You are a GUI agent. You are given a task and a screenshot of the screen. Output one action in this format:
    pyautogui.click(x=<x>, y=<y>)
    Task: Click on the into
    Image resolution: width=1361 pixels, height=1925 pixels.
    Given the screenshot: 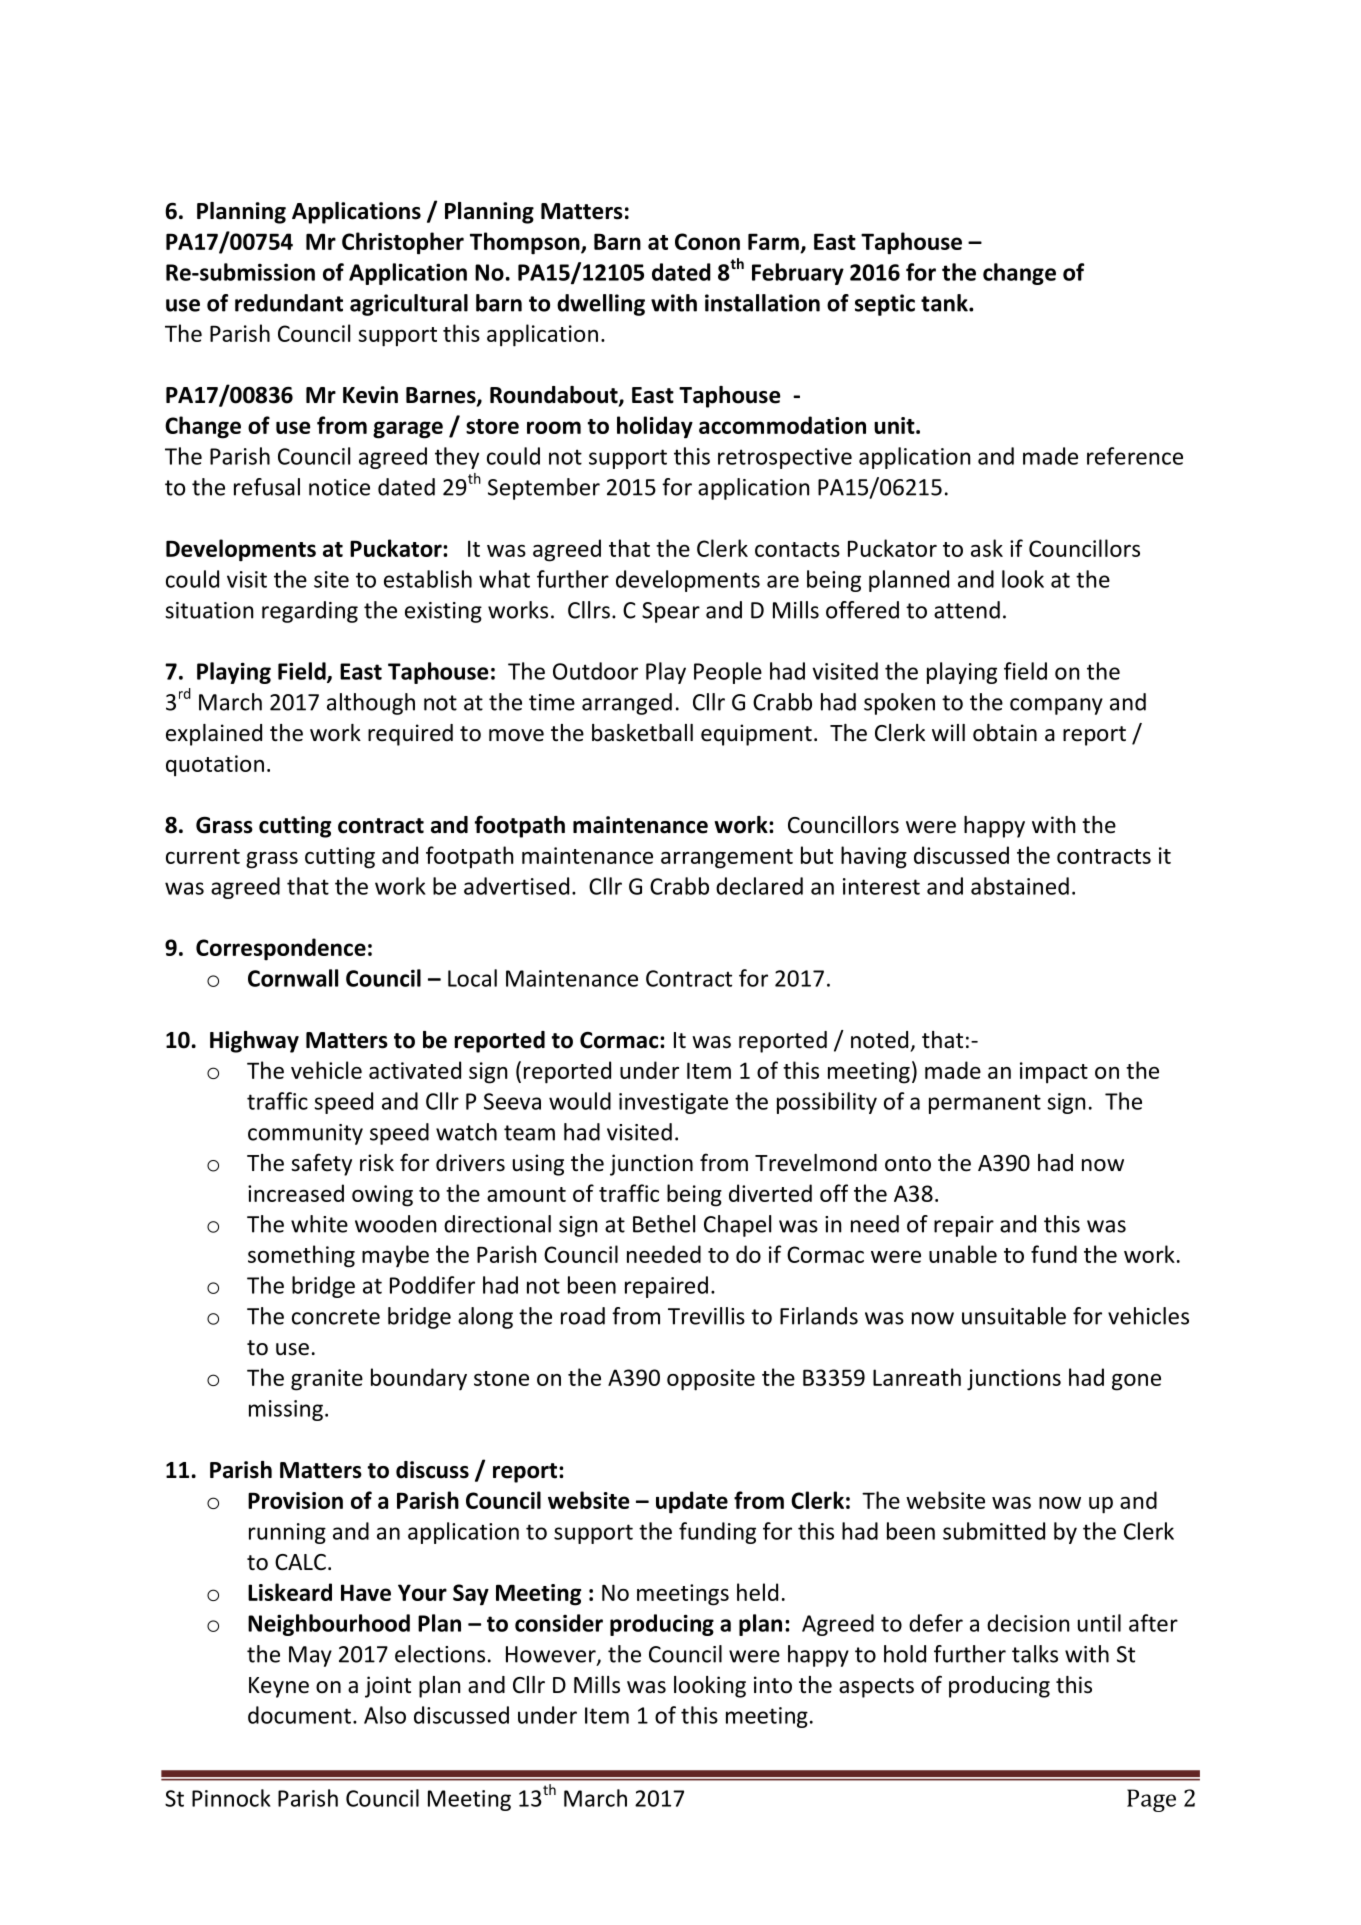 What is the action you would take?
    pyautogui.click(x=773, y=1685)
